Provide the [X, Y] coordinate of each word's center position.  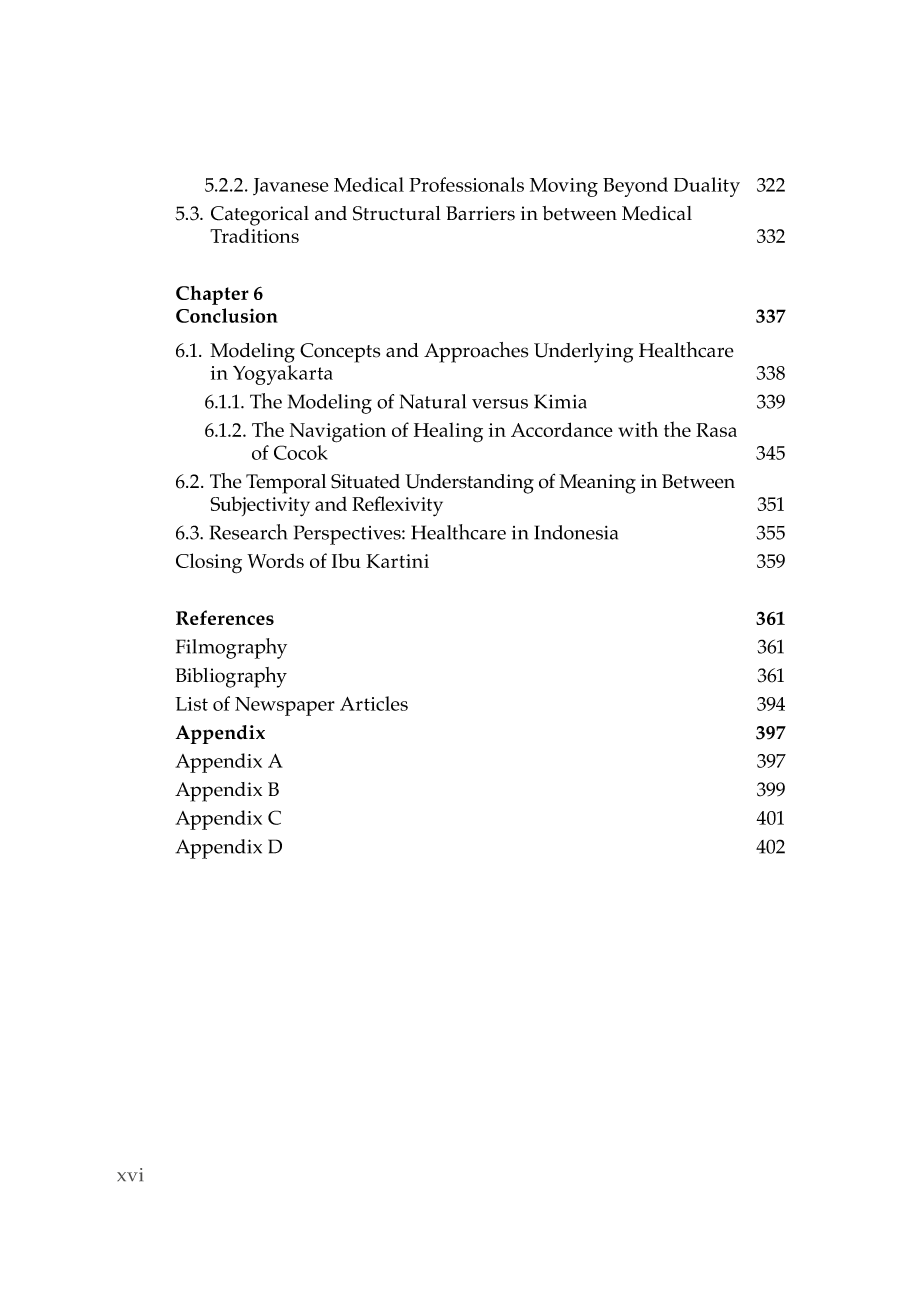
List [191, 704]
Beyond [635, 187]
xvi [130, 1174]
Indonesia [576, 532]
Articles [374, 703]
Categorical [260, 216]
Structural [397, 213]
